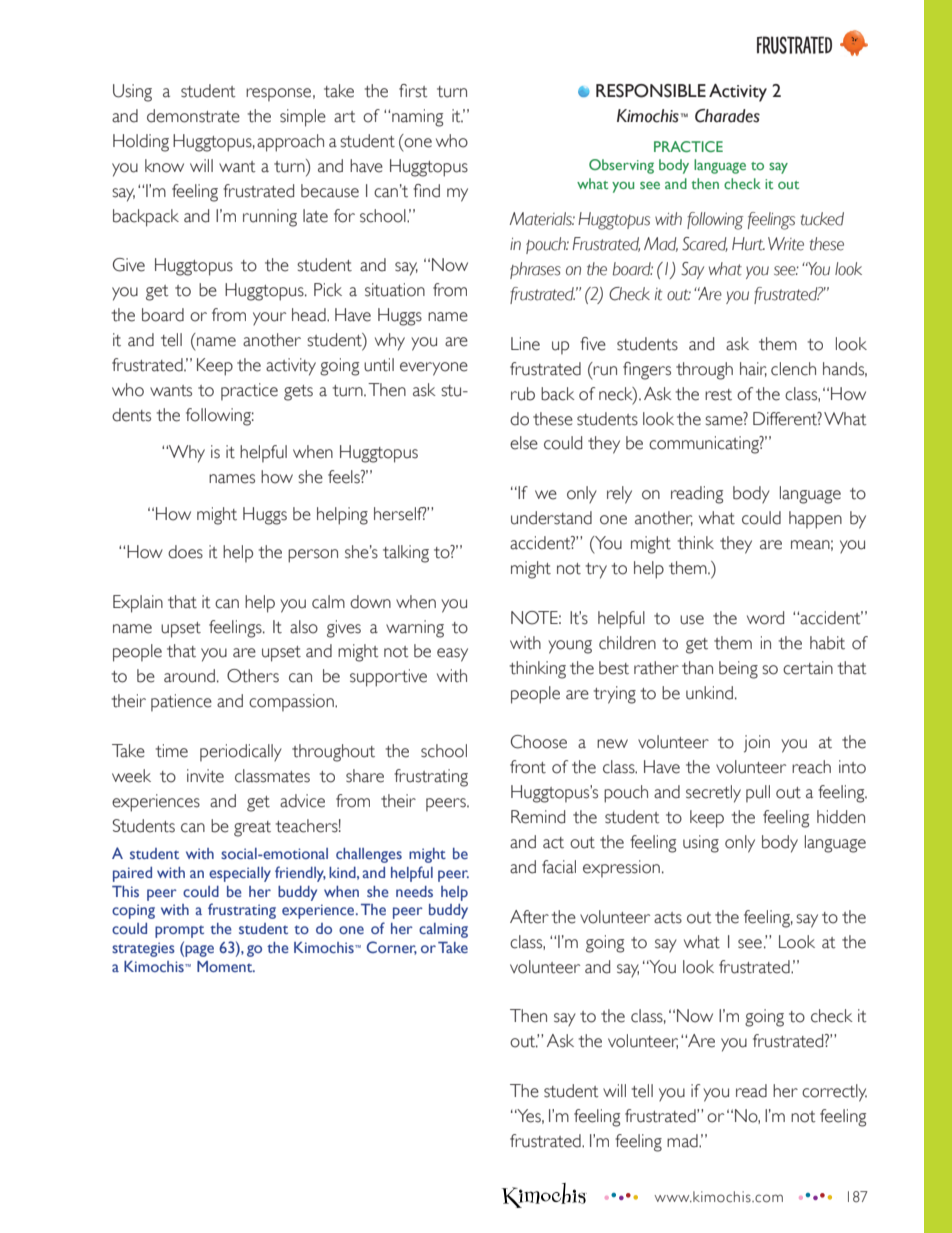 The width and height of the screenshot is (952, 1233). Describe the element at coordinates (757, 744) in the screenshot. I see `join` at that location.
